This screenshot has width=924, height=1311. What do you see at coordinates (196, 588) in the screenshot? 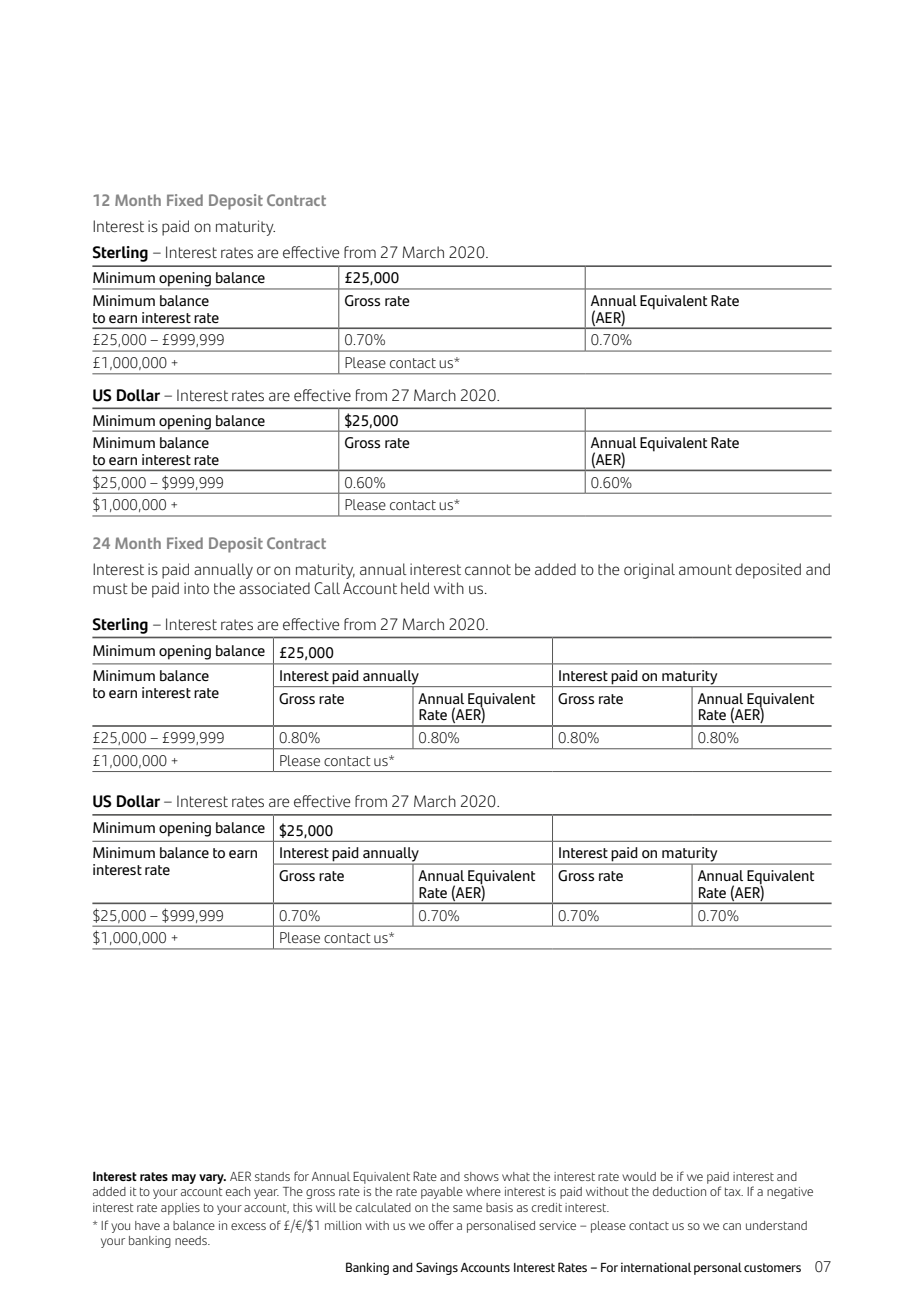
I see `into` at bounding box center [196, 588].
